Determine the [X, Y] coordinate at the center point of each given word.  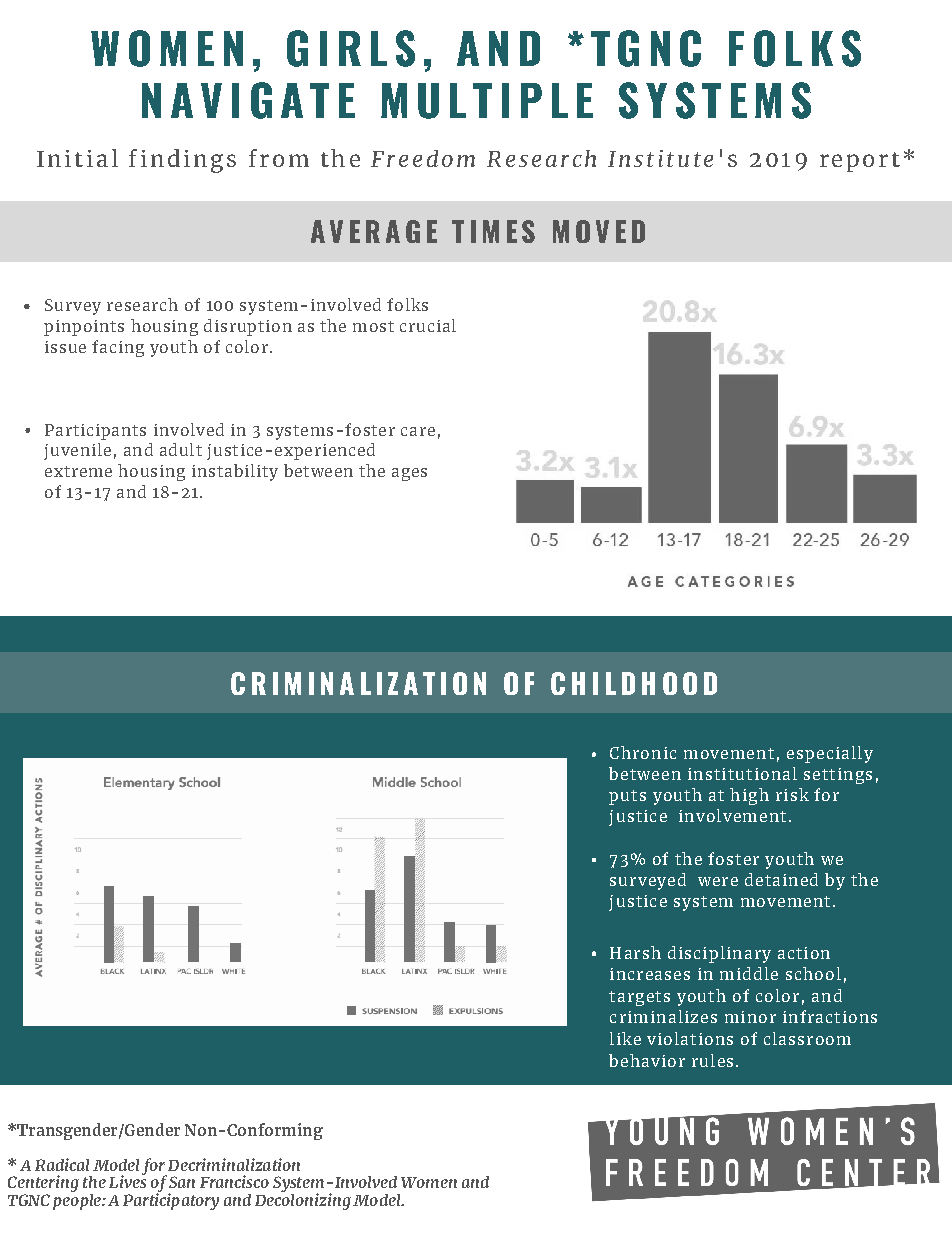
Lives [127, 1180]
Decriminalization [234, 1164]
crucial [428, 325]
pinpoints [84, 328]
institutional [742, 773]
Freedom [423, 158]
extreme [78, 471]
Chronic [643, 752]
